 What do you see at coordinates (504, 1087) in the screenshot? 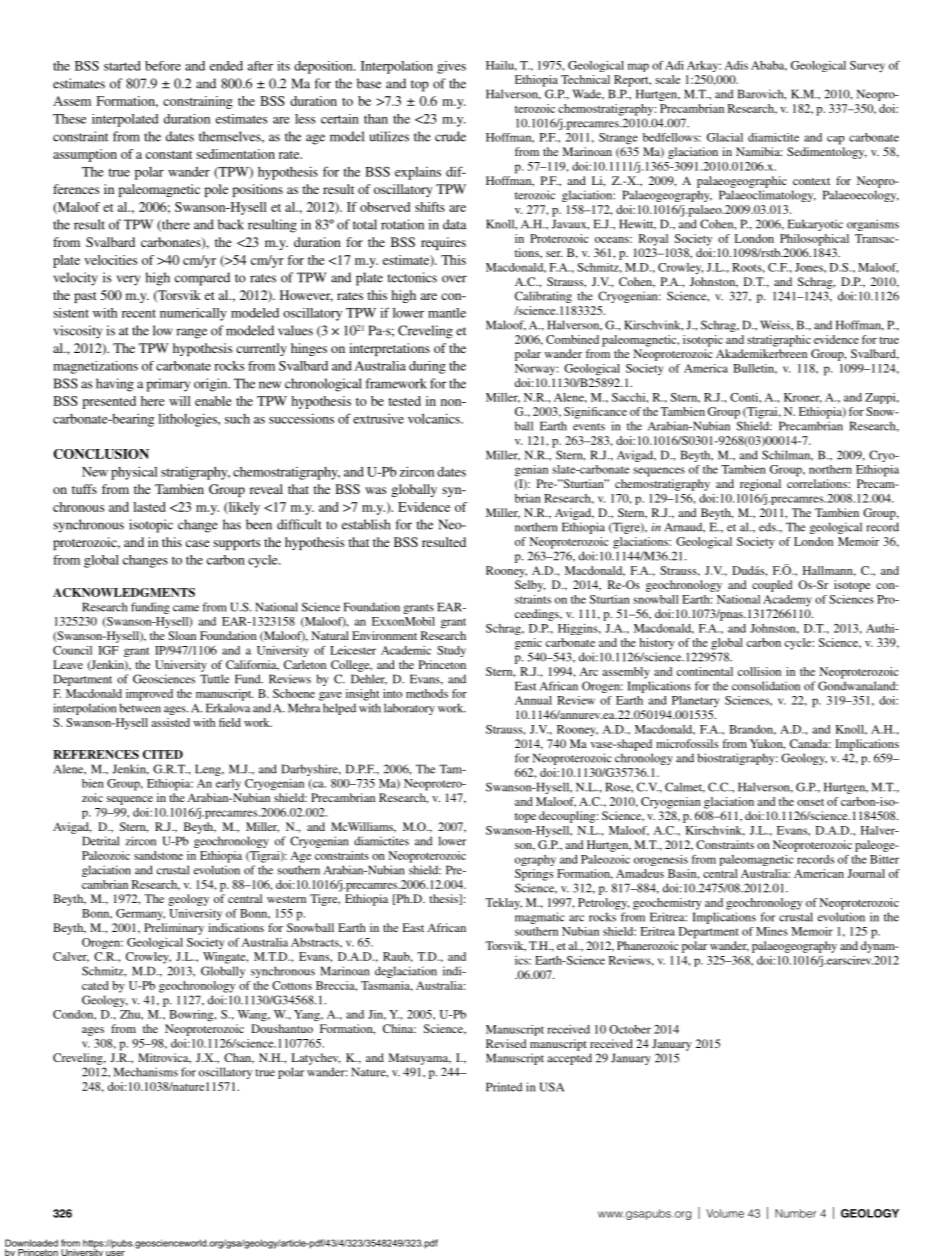
I see `Printed` at bounding box center [504, 1087].
